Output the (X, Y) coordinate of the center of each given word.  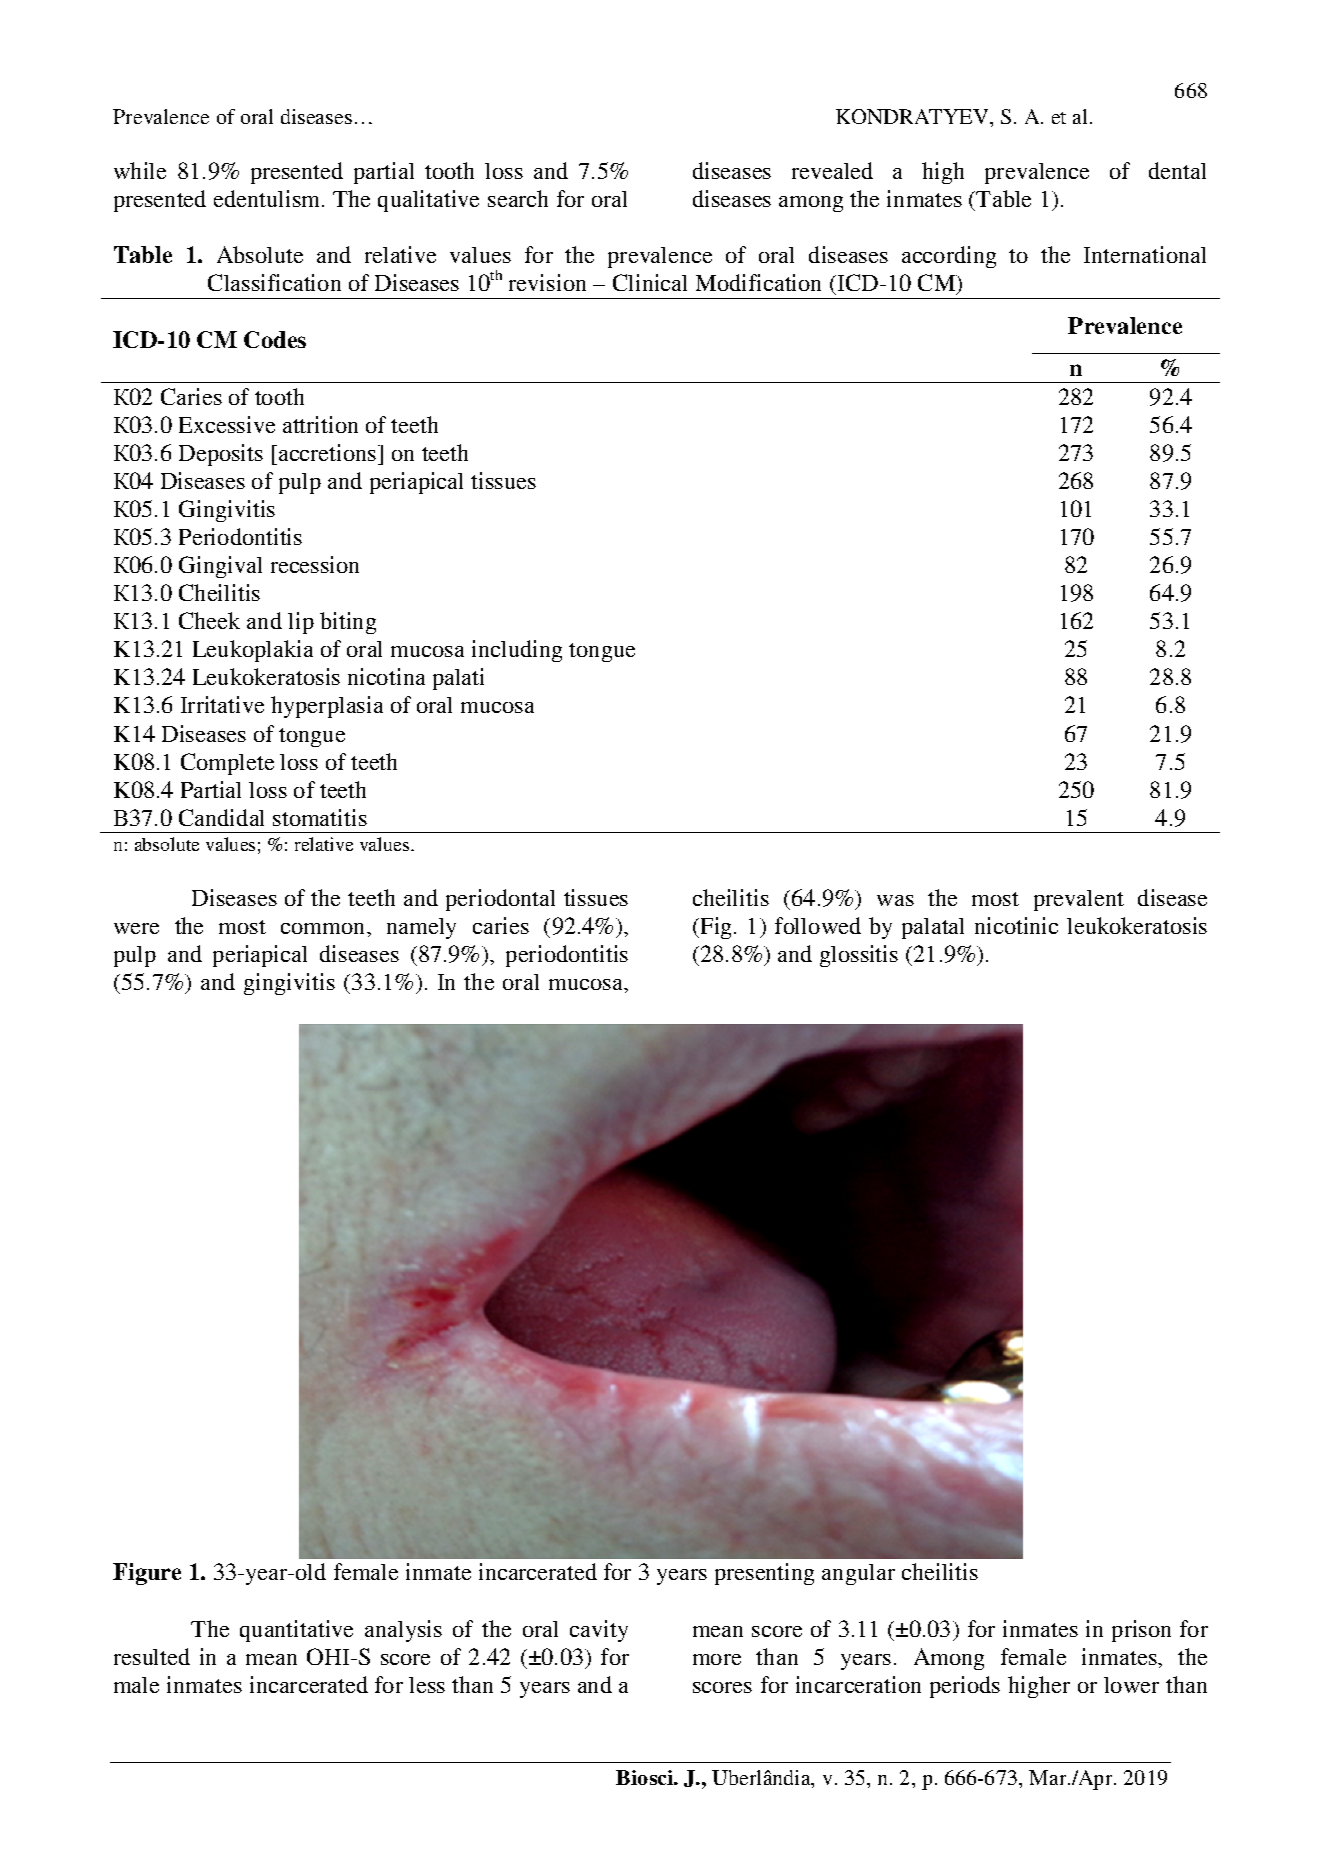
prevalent (1079, 900)
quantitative (296, 1631)
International (1145, 254)
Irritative (222, 704)
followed (818, 925)
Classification (274, 282)
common (324, 928)
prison (1141, 1631)
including (517, 651)
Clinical (650, 282)
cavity (599, 1631)
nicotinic (1016, 925)
